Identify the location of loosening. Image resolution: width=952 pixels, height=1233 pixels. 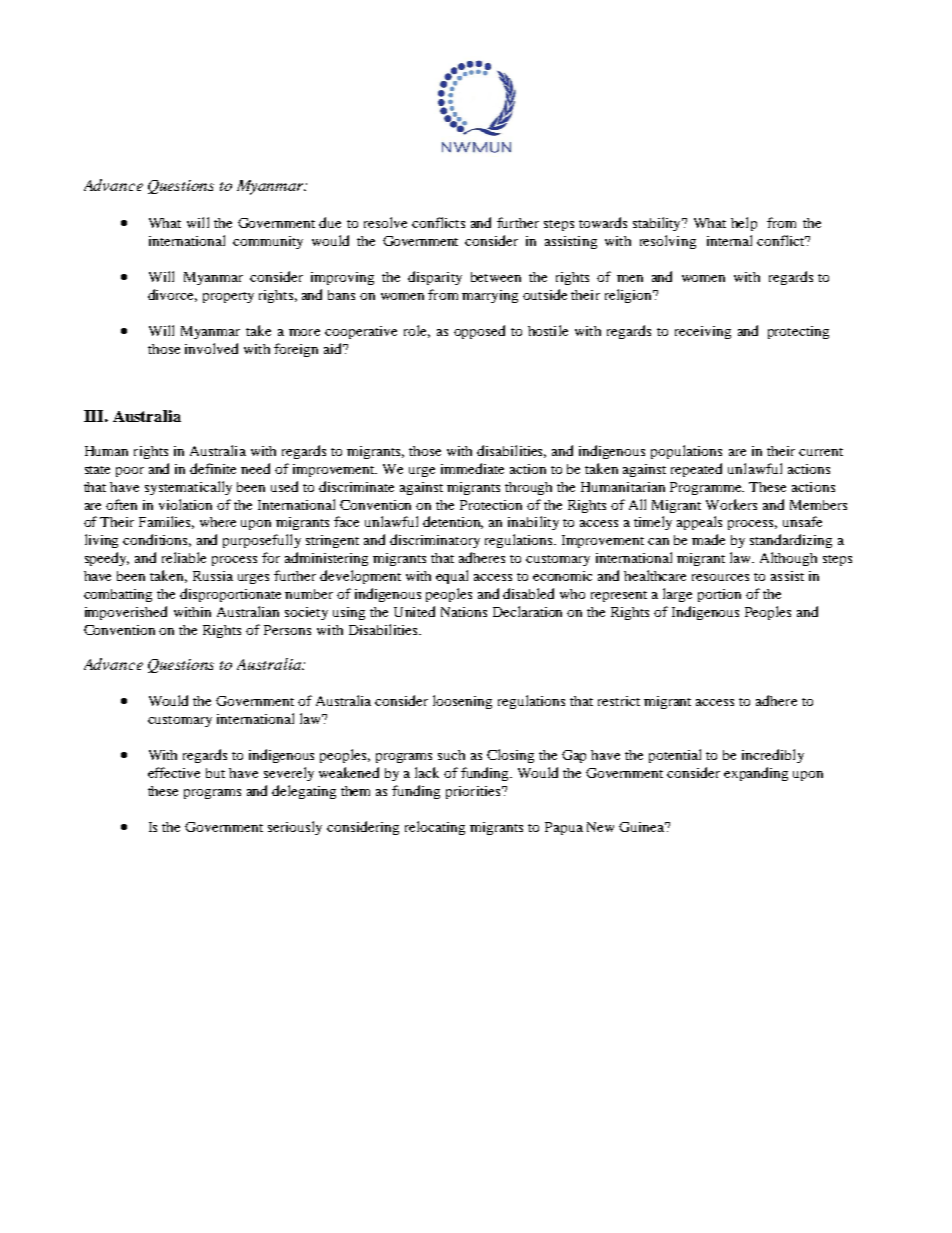
(462, 702).
